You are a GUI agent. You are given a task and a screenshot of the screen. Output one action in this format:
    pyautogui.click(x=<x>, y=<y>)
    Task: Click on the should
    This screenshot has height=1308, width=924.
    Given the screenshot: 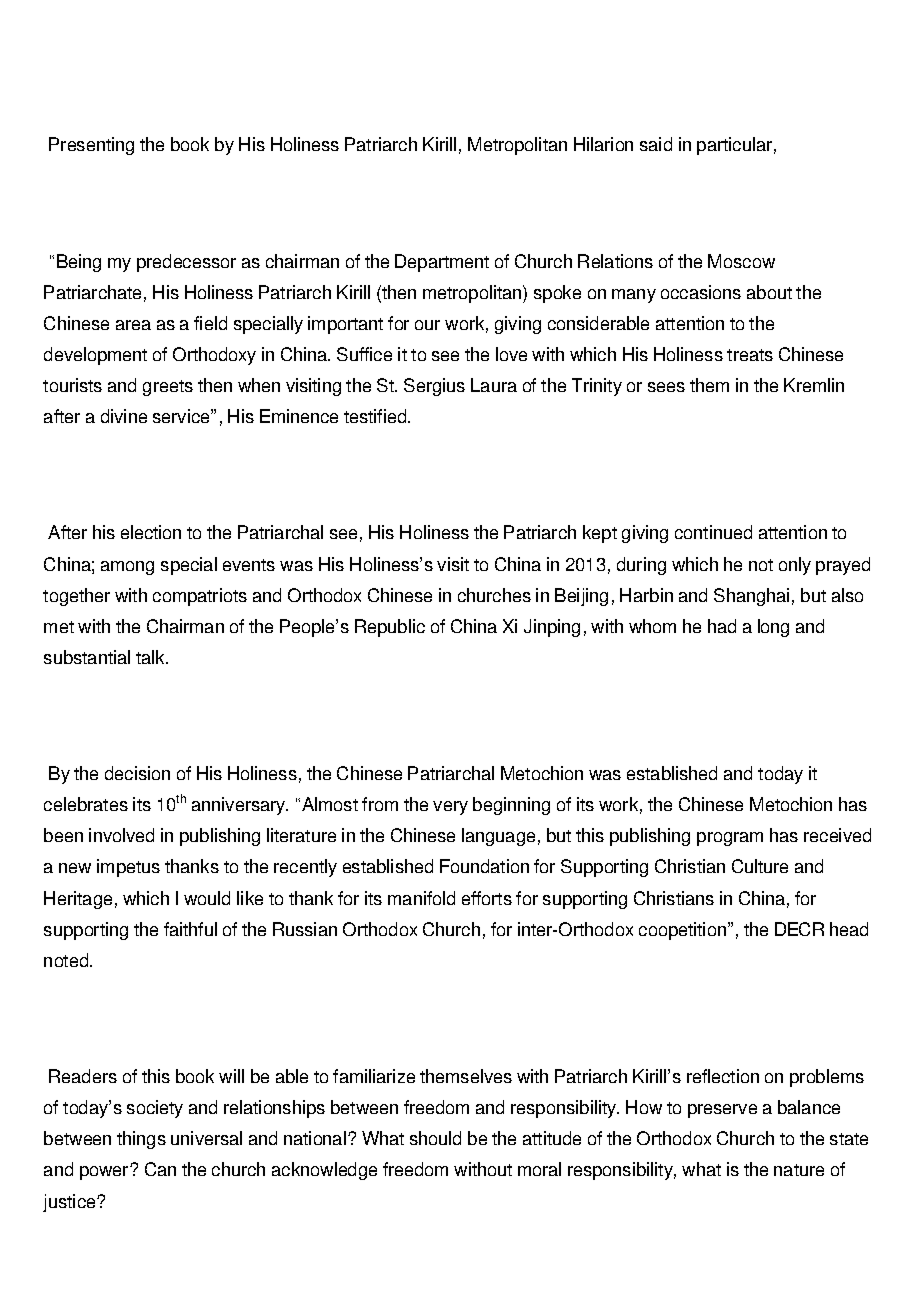 What is the action you would take?
    pyautogui.click(x=435, y=1138)
